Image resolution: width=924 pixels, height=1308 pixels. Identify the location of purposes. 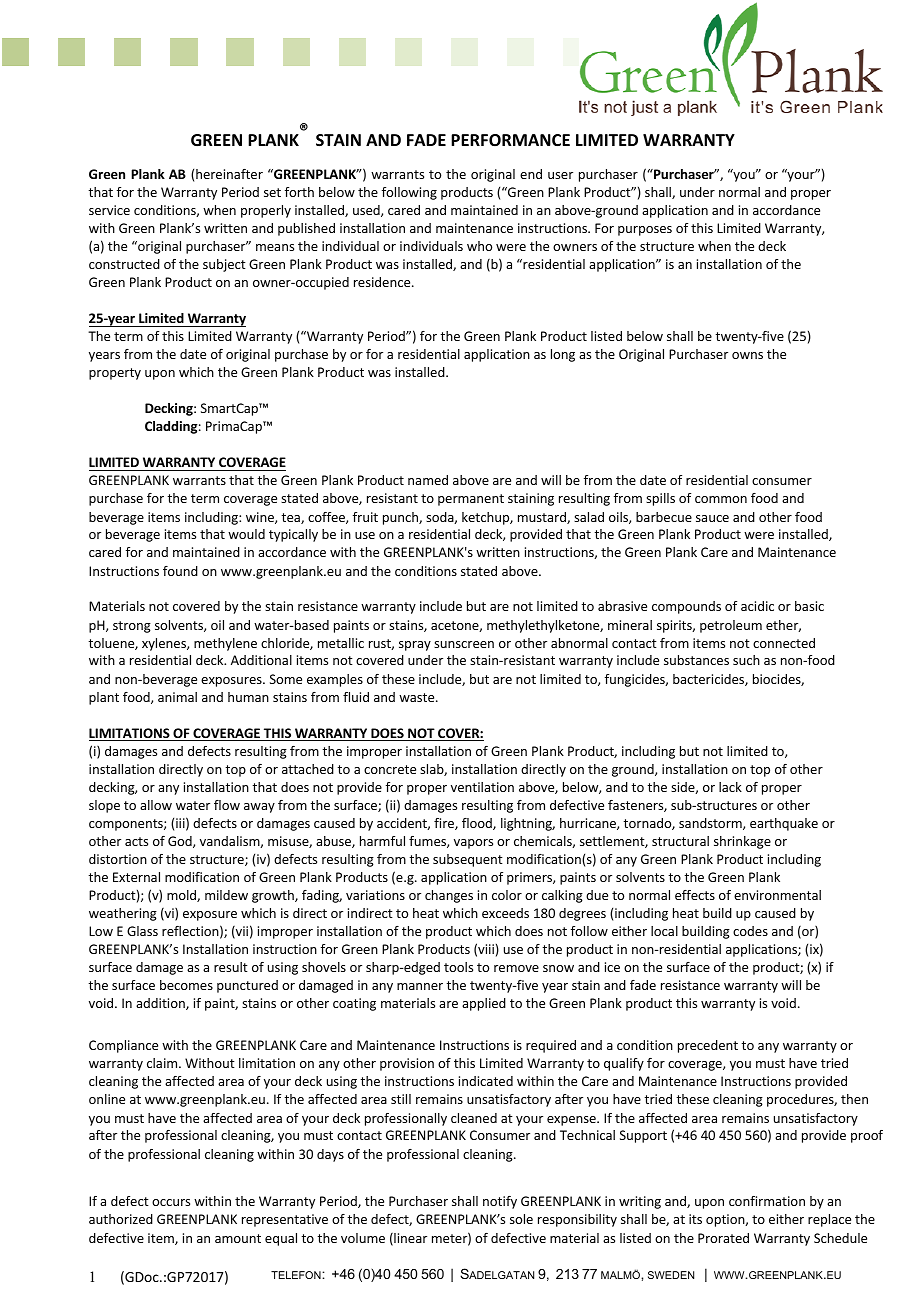
(645, 231).
